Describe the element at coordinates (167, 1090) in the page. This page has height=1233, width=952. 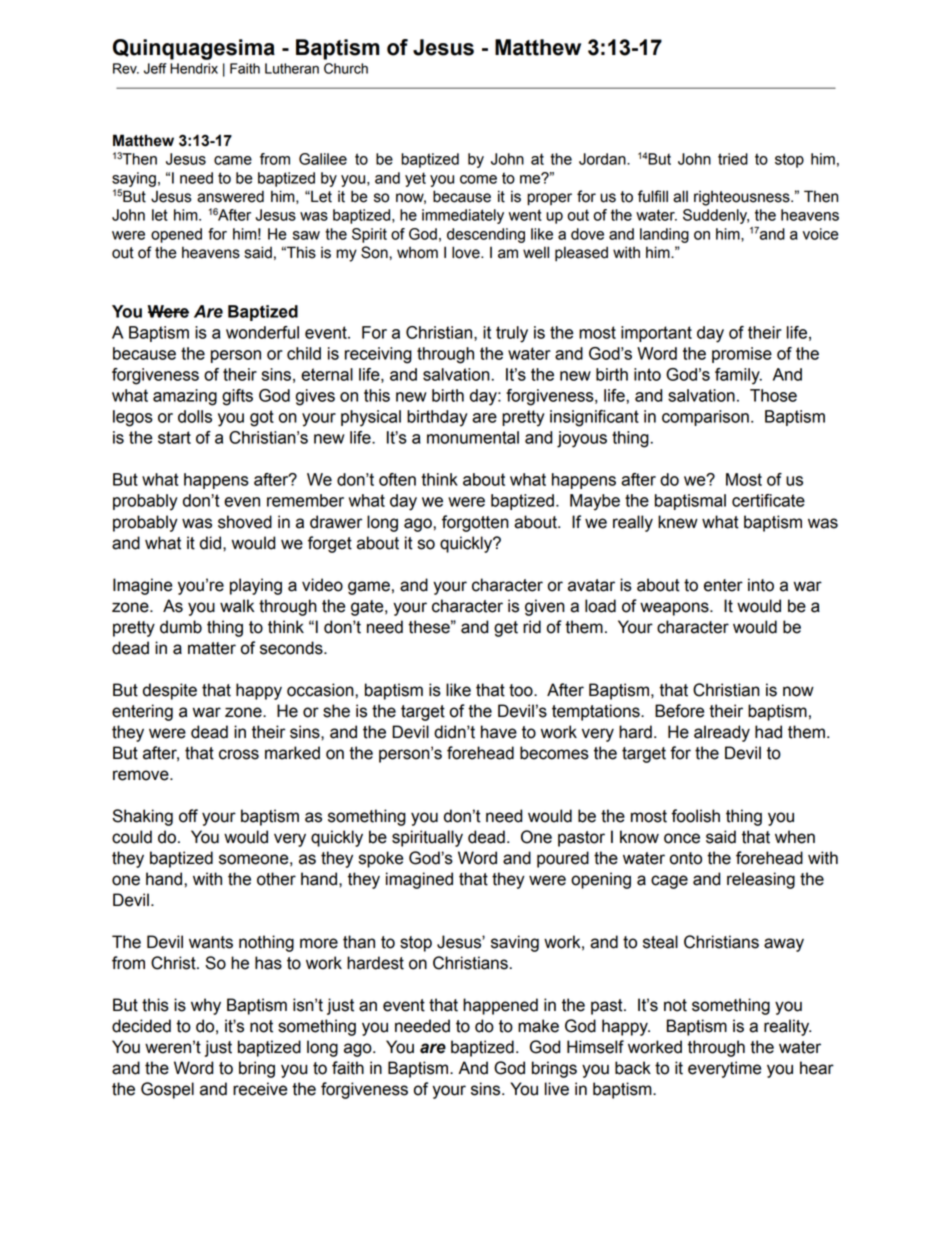
I see `Gospel` at that location.
